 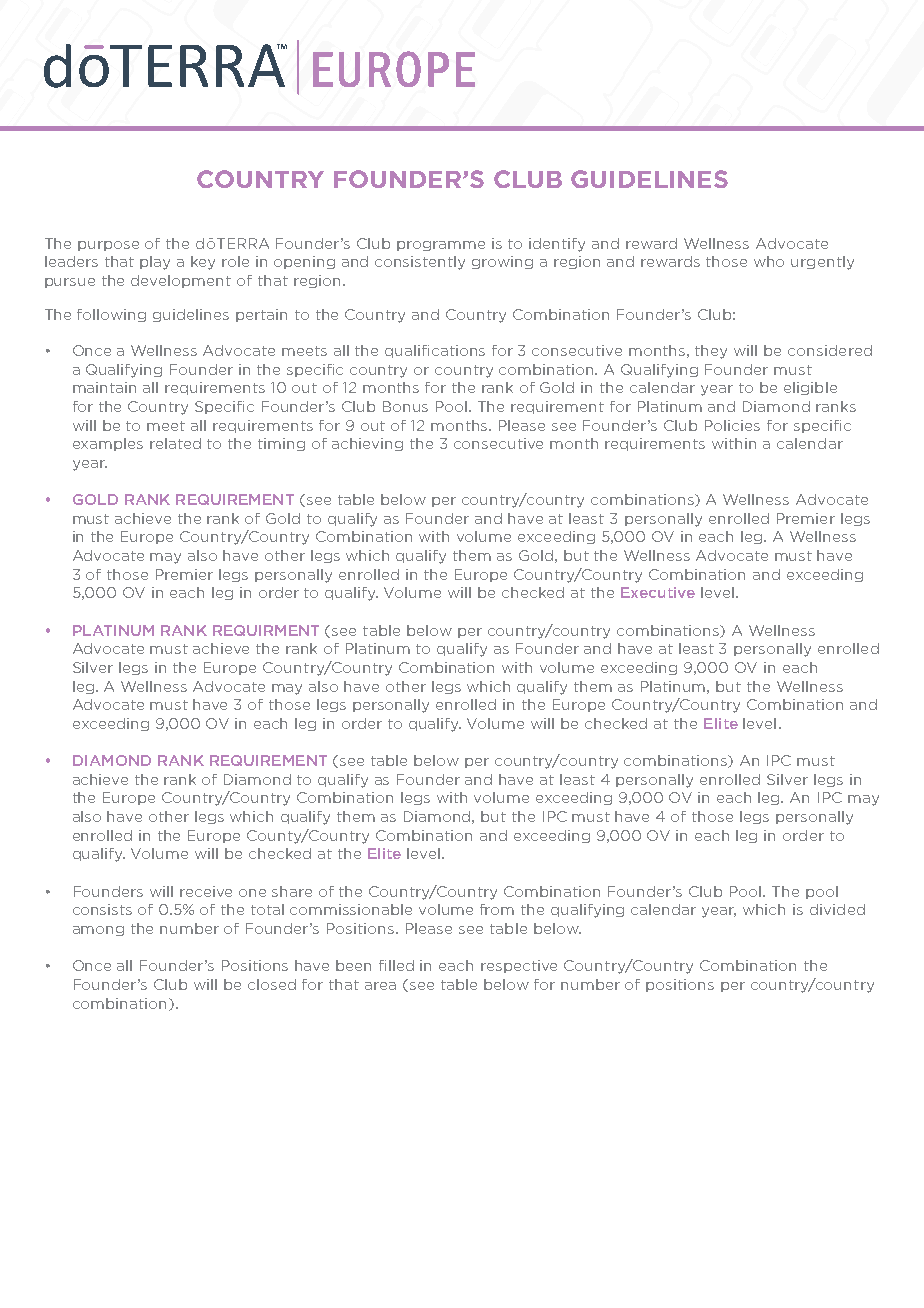 I want to click on play, so click(x=155, y=263).
